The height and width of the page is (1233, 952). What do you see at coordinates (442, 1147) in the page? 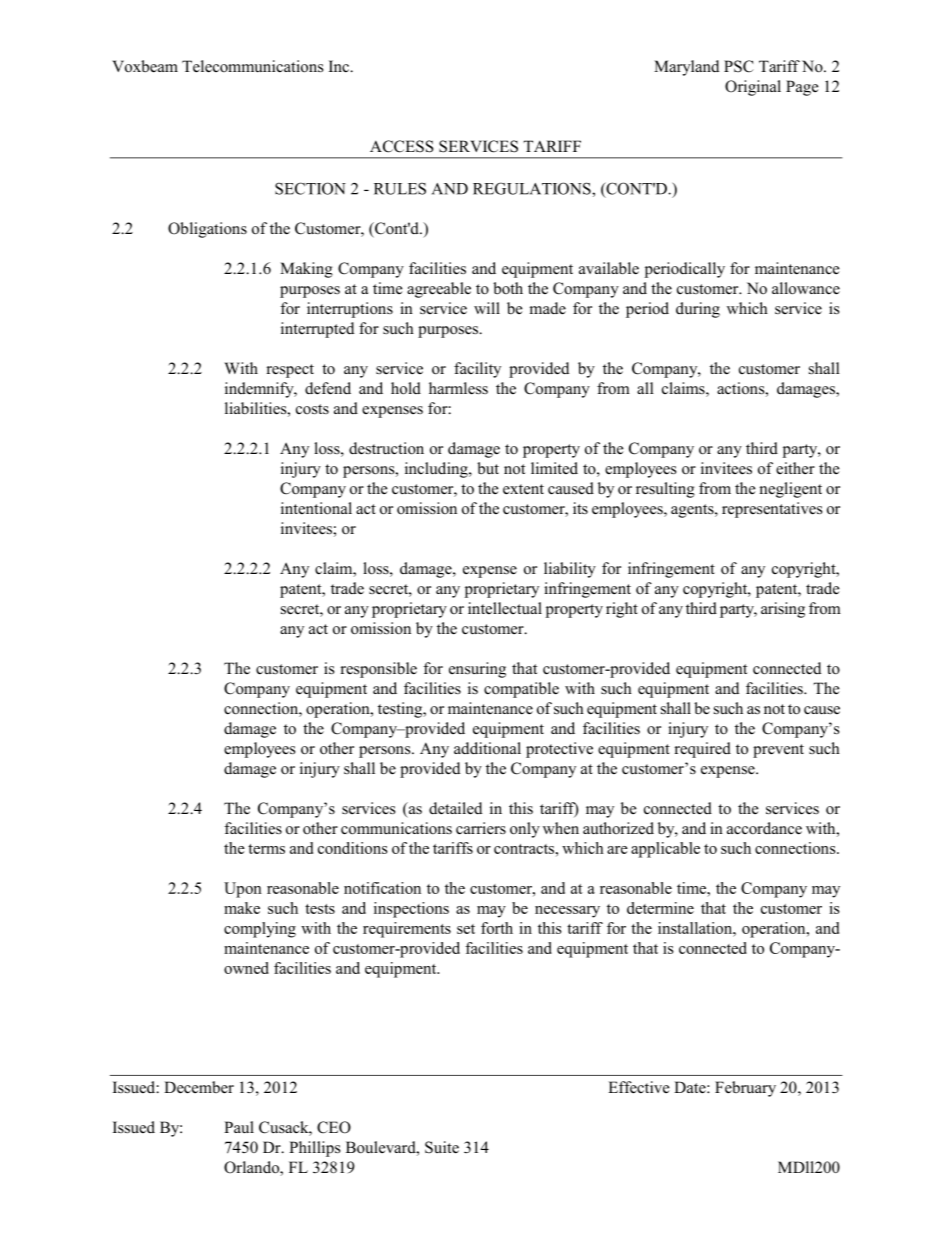
I see `Suite` at bounding box center [442, 1147].
